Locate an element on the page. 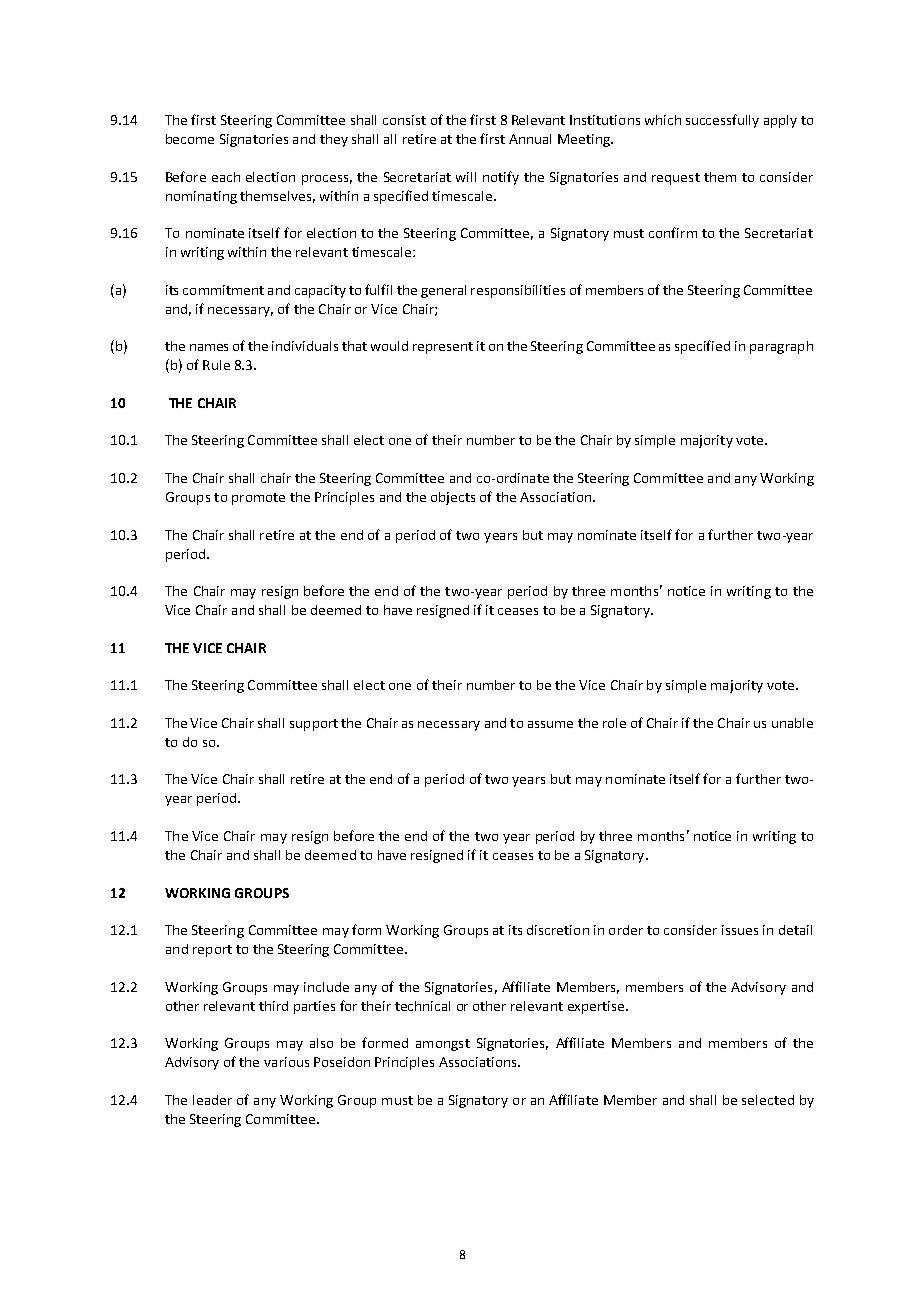  support is located at coordinates (314, 725).
